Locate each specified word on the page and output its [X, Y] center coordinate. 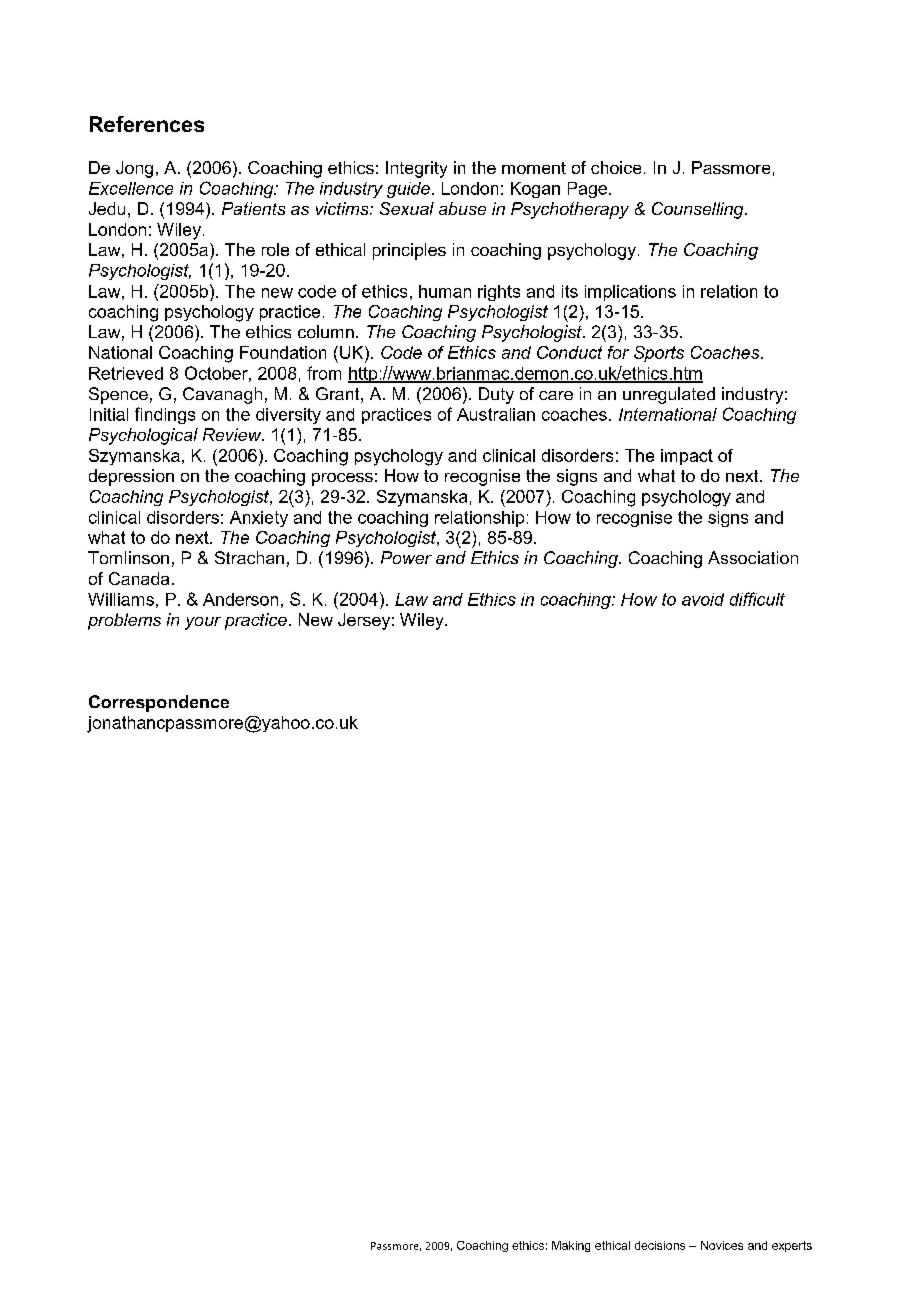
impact [687, 457]
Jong [134, 169]
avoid [703, 599]
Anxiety [259, 519]
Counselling [699, 210]
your [203, 623]
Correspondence [159, 703]
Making [571, 1246]
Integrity [416, 169]
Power [406, 557]
